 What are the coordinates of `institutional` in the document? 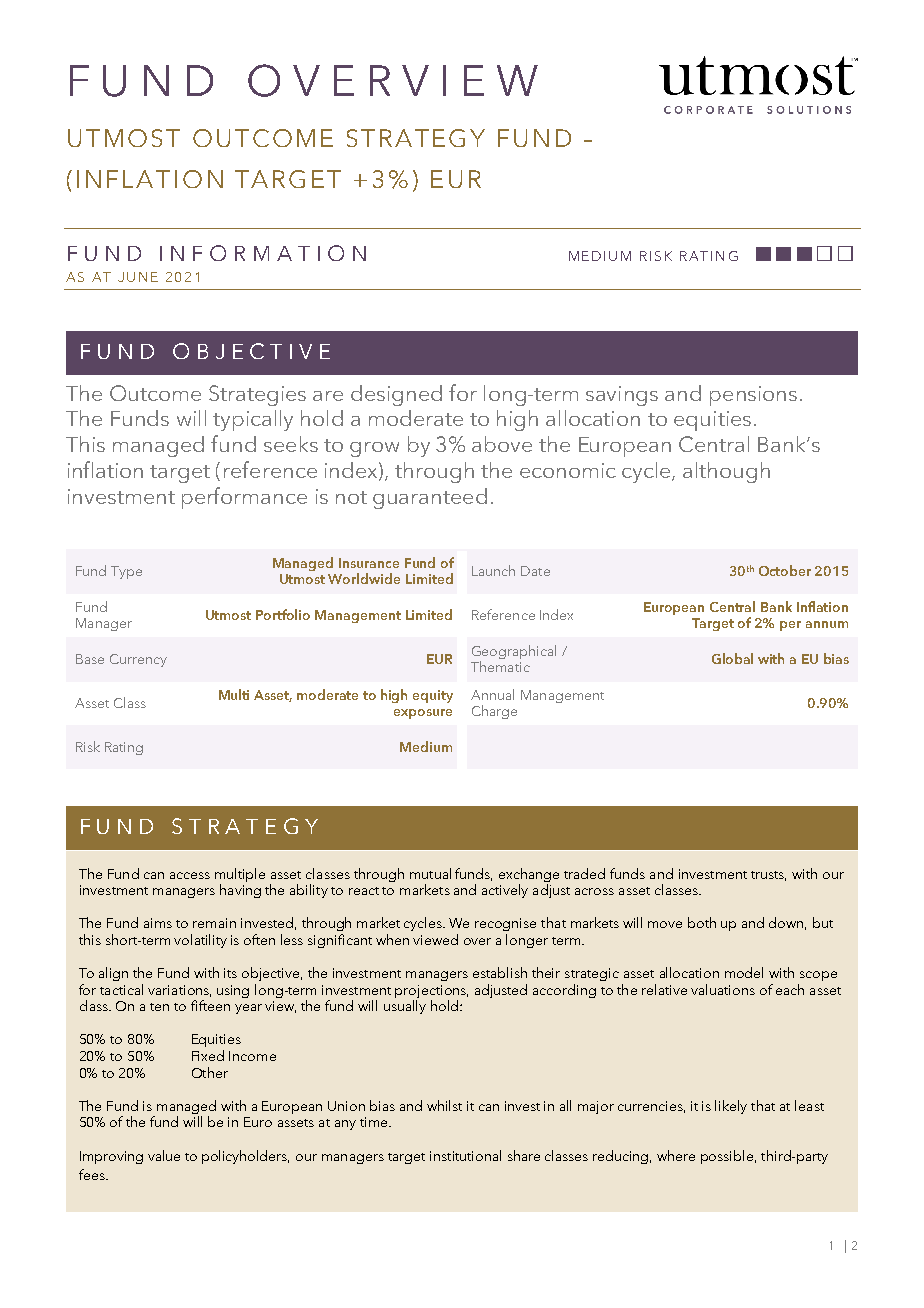 It's located at (465, 1155).
